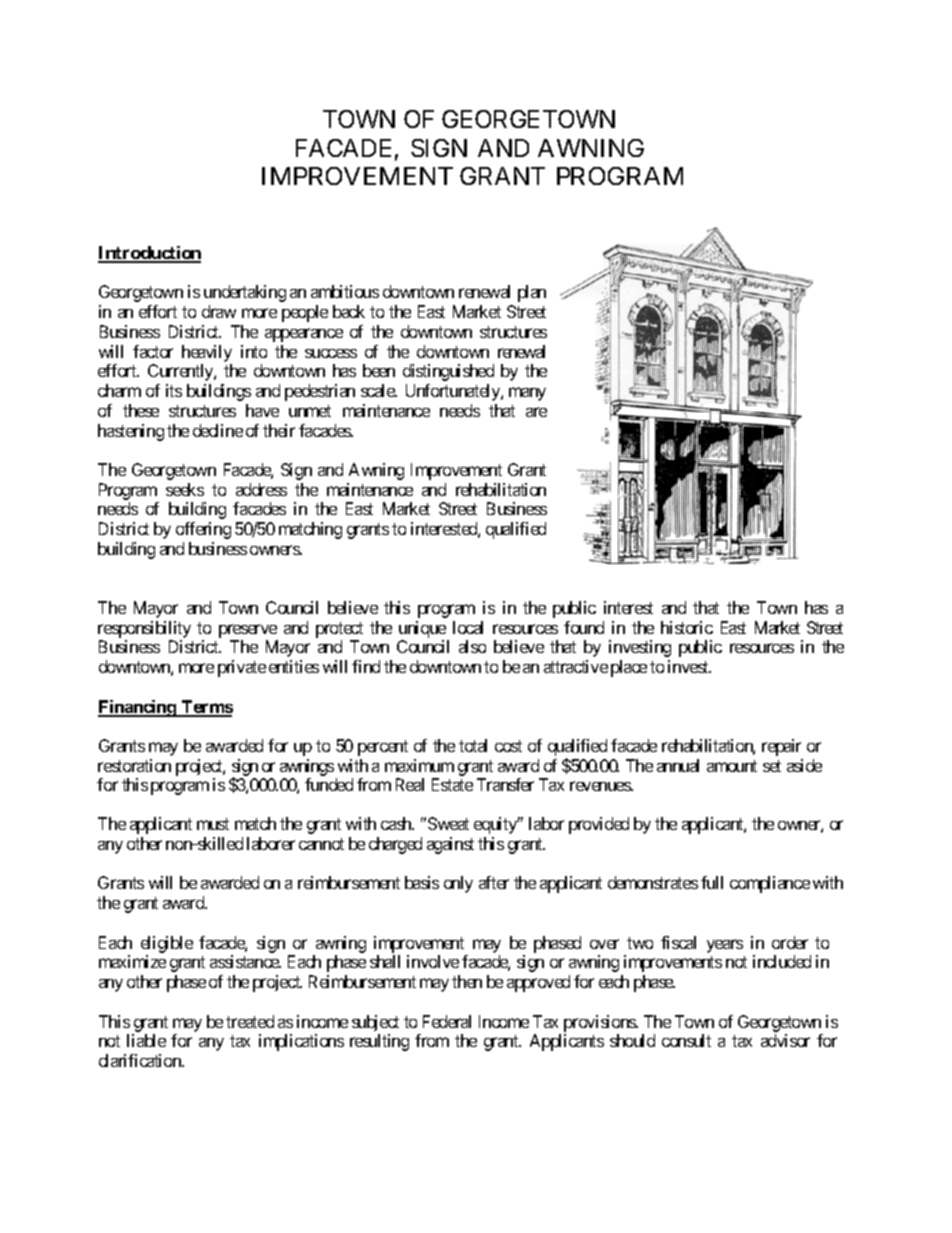 Image resolution: width=952 pixels, height=1233 pixels. I want to click on plan, so click(532, 293).
